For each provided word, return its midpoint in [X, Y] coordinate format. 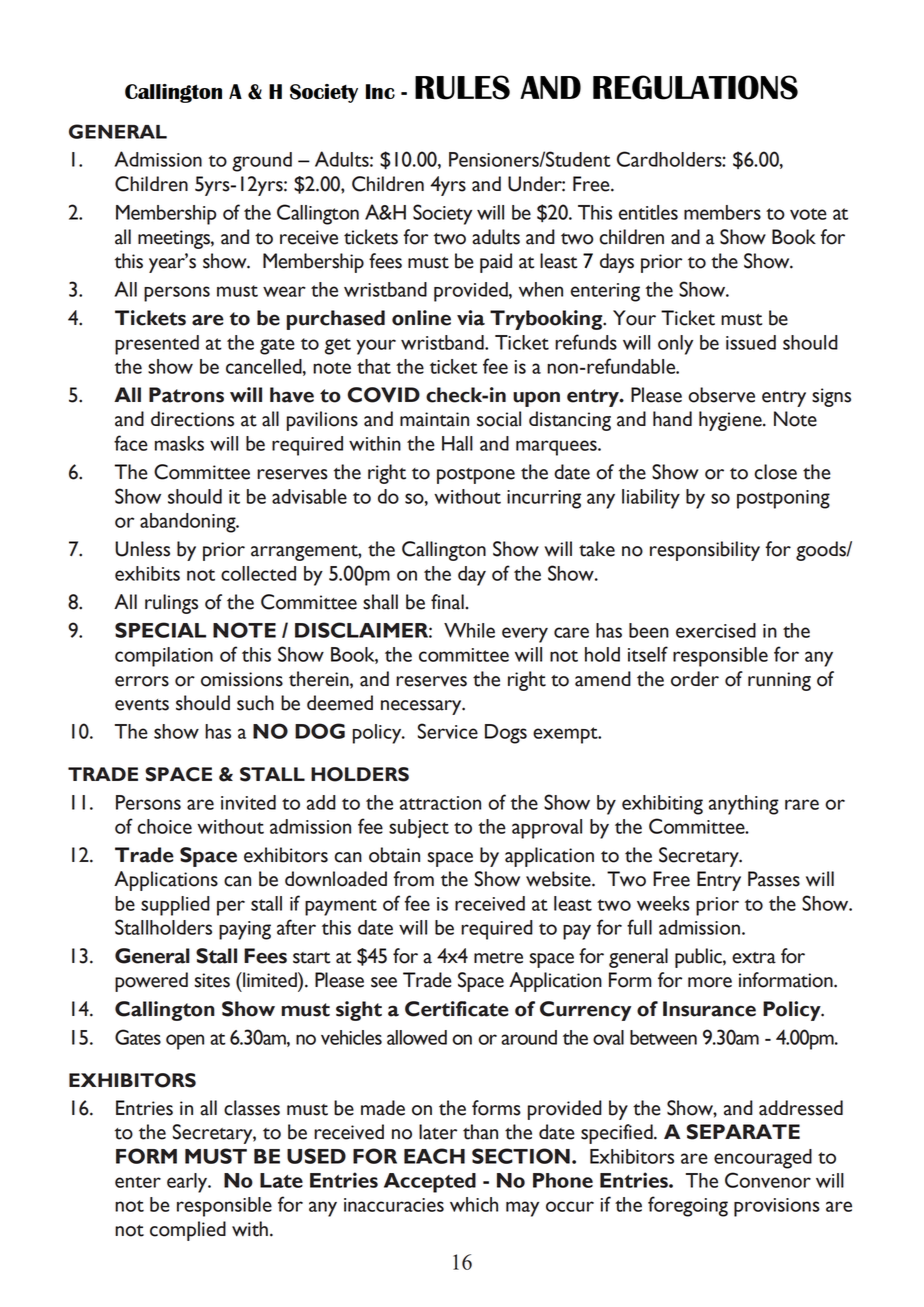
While [469, 630]
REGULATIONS [695, 87]
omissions [242, 679]
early [188, 1183]
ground [262, 162]
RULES [462, 87]
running [779, 681]
